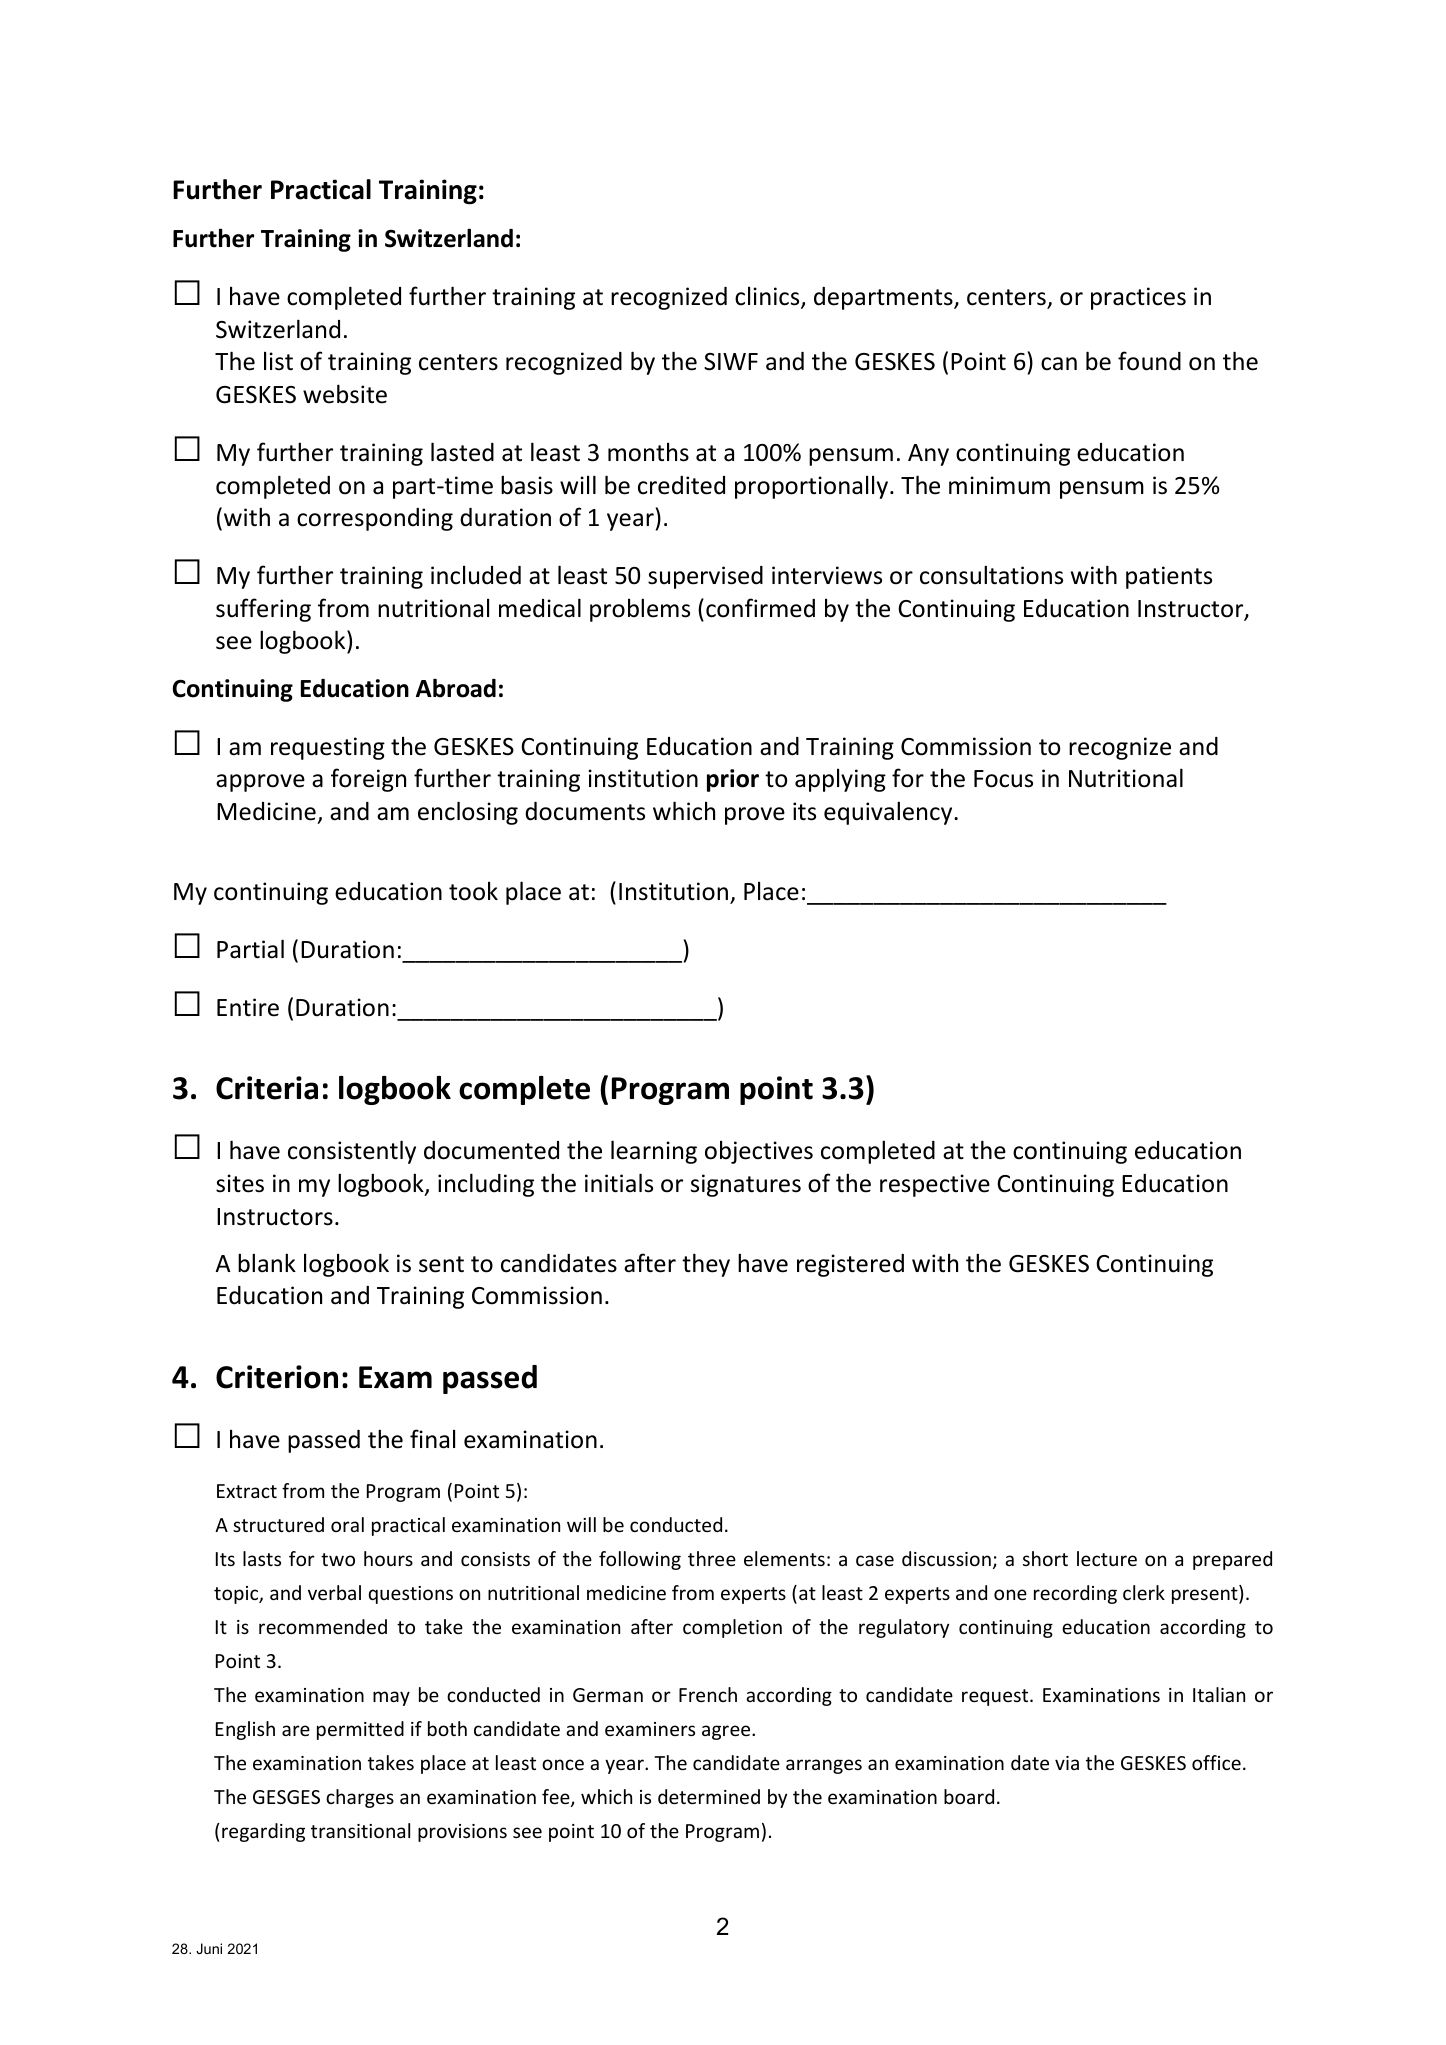  What do you see at coordinates (360, 1830) in the page?
I see `transitional` at bounding box center [360, 1830].
